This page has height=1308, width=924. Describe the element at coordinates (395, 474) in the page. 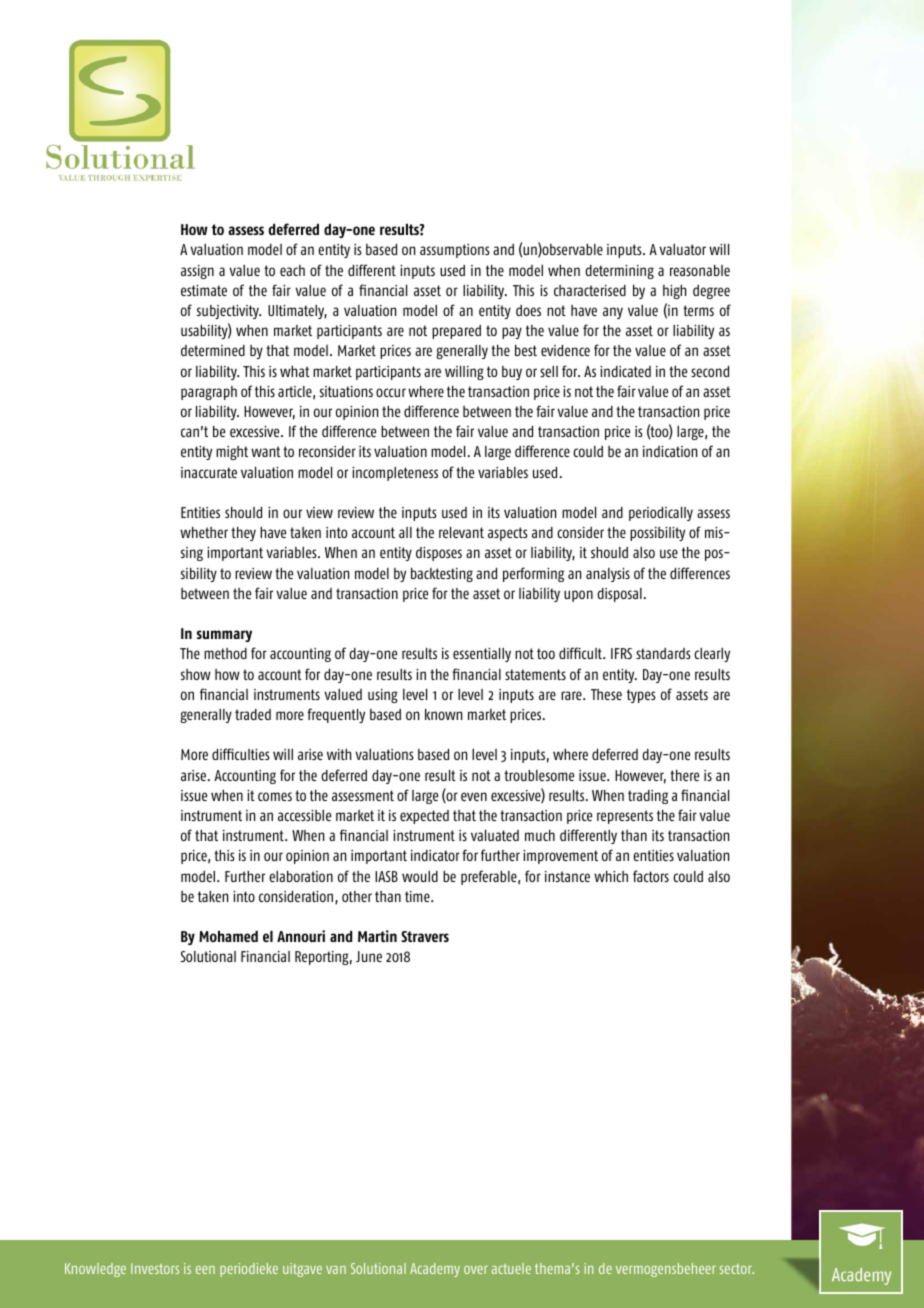

I see `incompleteness` at that location.
